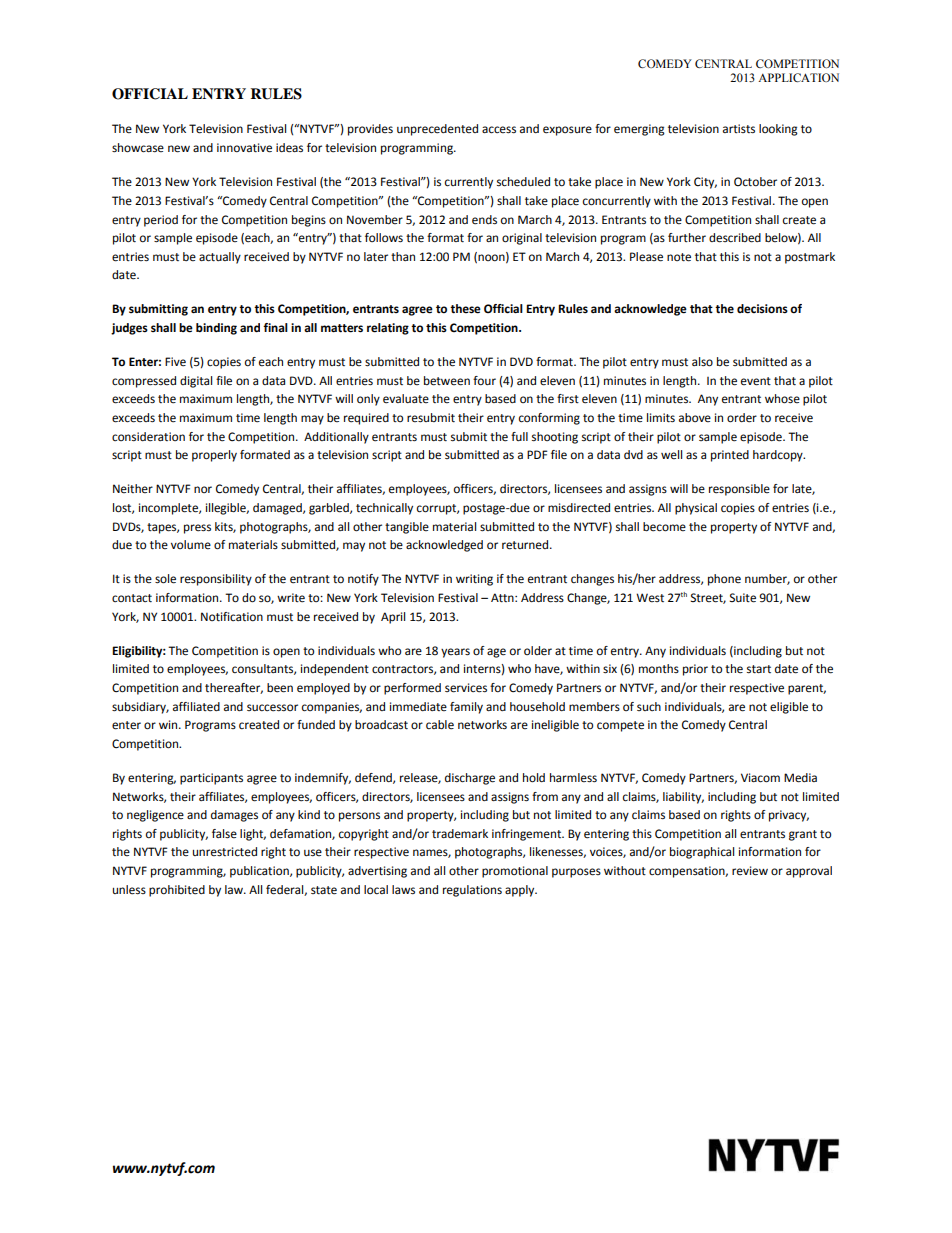 The image size is (952, 1233). What do you see at coordinates (499, 130) in the image?
I see `access` at bounding box center [499, 130].
